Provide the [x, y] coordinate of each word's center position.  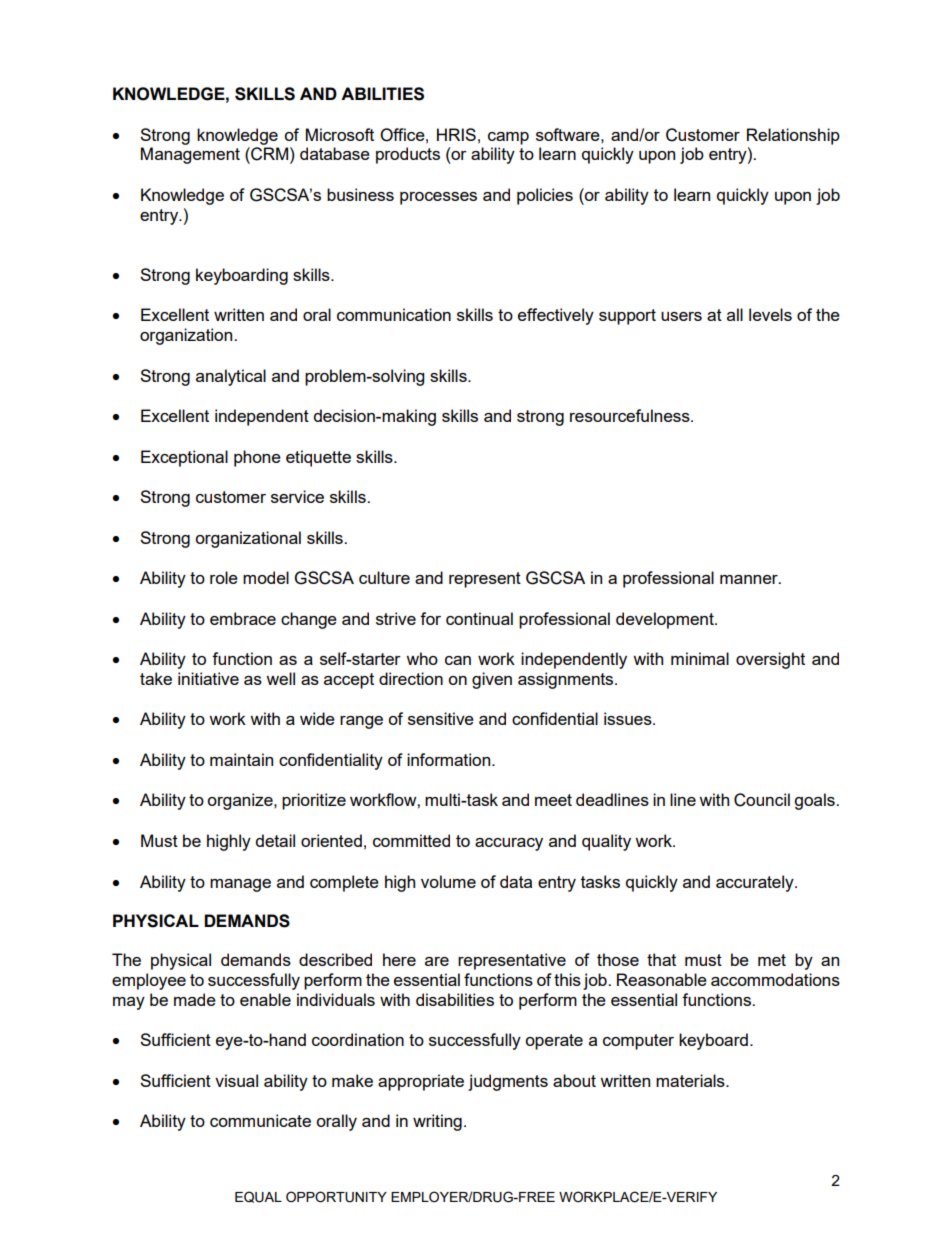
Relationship [793, 136]
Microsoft [340, 134]
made [195, 999]
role [224, 577]
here [399, 959]
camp [508, 138]
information [450, 759]
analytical [231, 377]
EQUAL [258, 1197]
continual [479, 618]
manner [750, 579]
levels [770, 314]
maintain [241, 759]
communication [394, 314]
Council [762, 800]
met [772, 960]
